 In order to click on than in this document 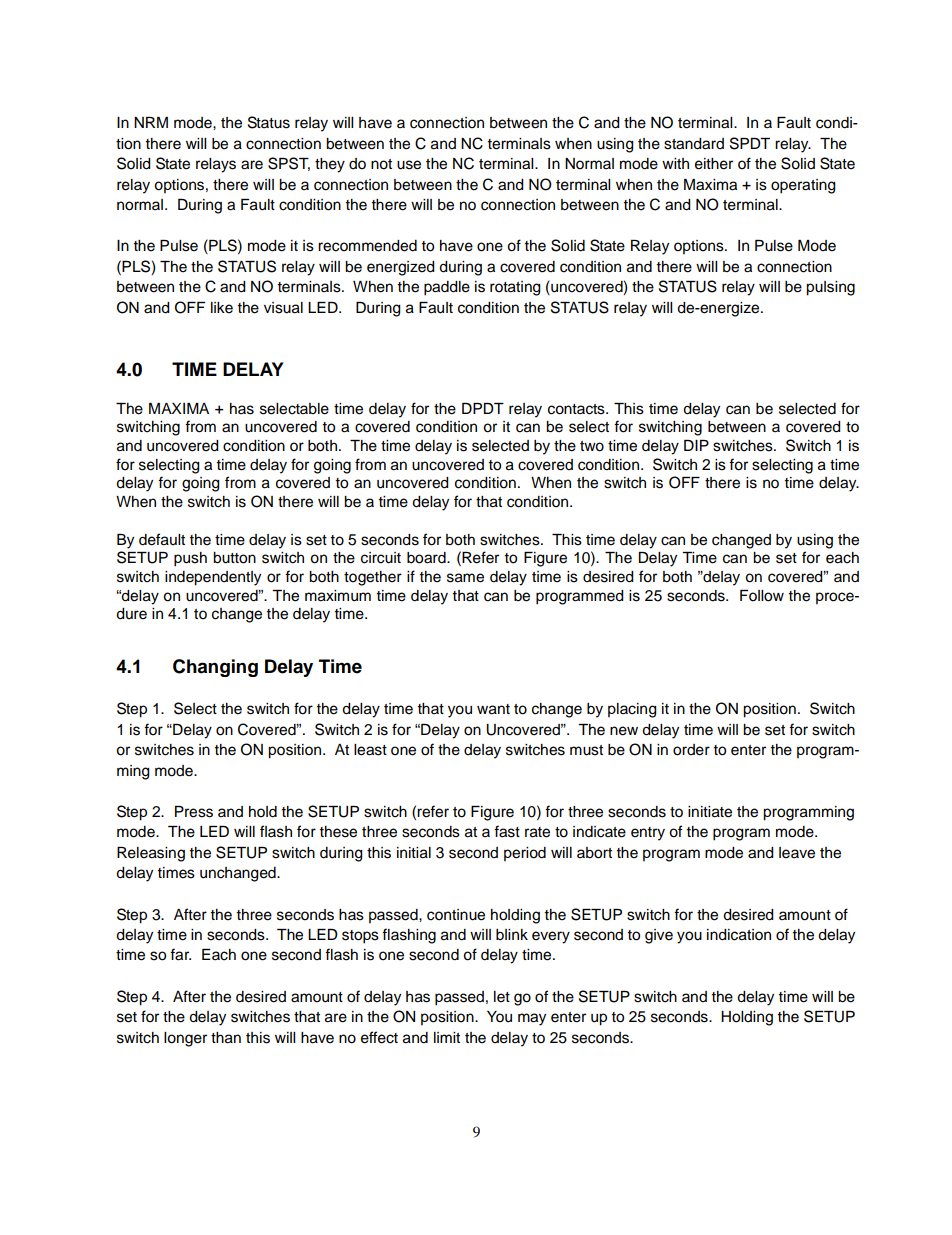, I will do `click(226, 1038)`.
